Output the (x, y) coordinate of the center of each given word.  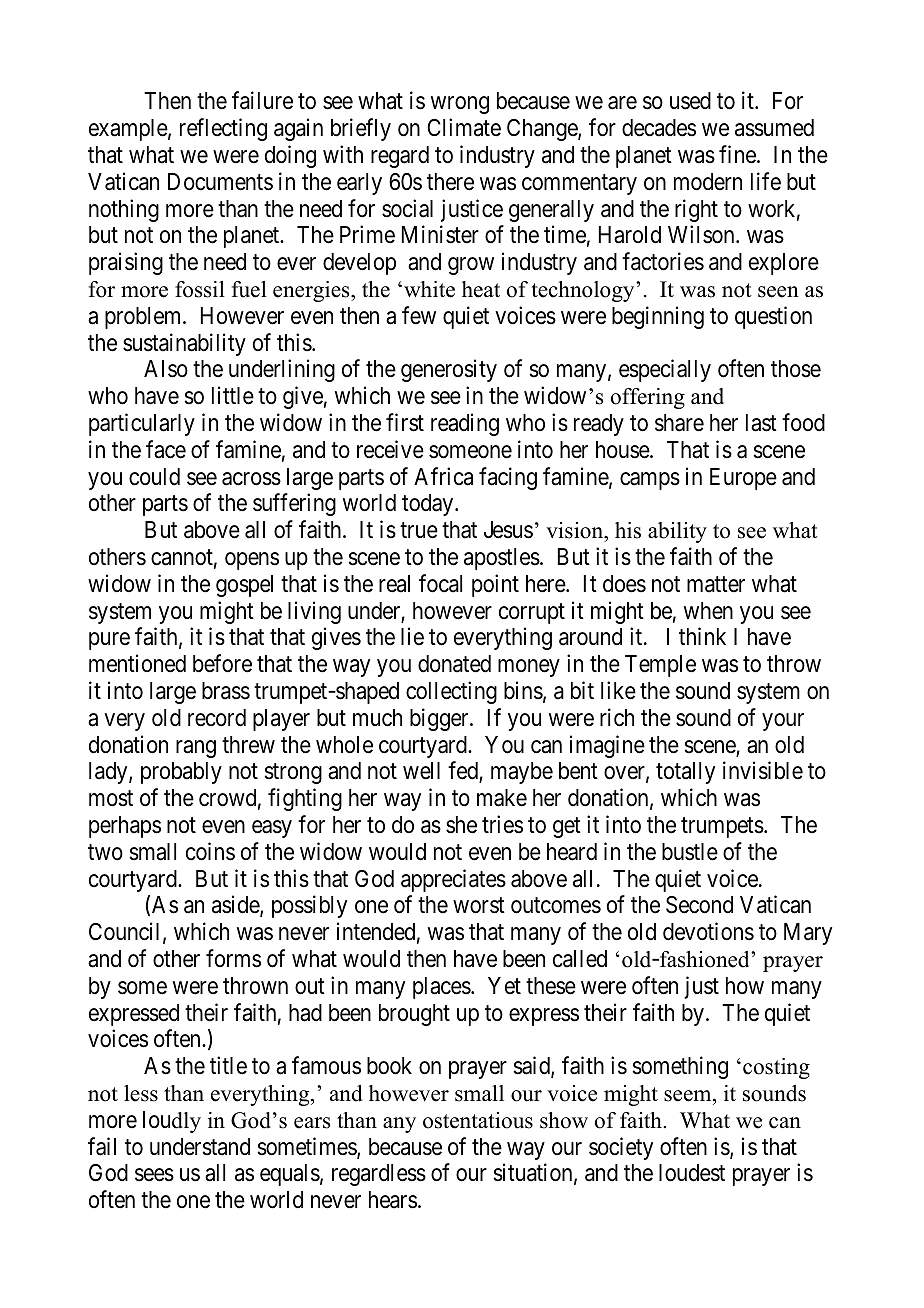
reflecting (223, 129)
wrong (460, 105)
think (702, 636)
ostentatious (478, 1120)
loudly (172, 1122)
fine (738, 154)
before (222, 663)
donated (454, 664)
